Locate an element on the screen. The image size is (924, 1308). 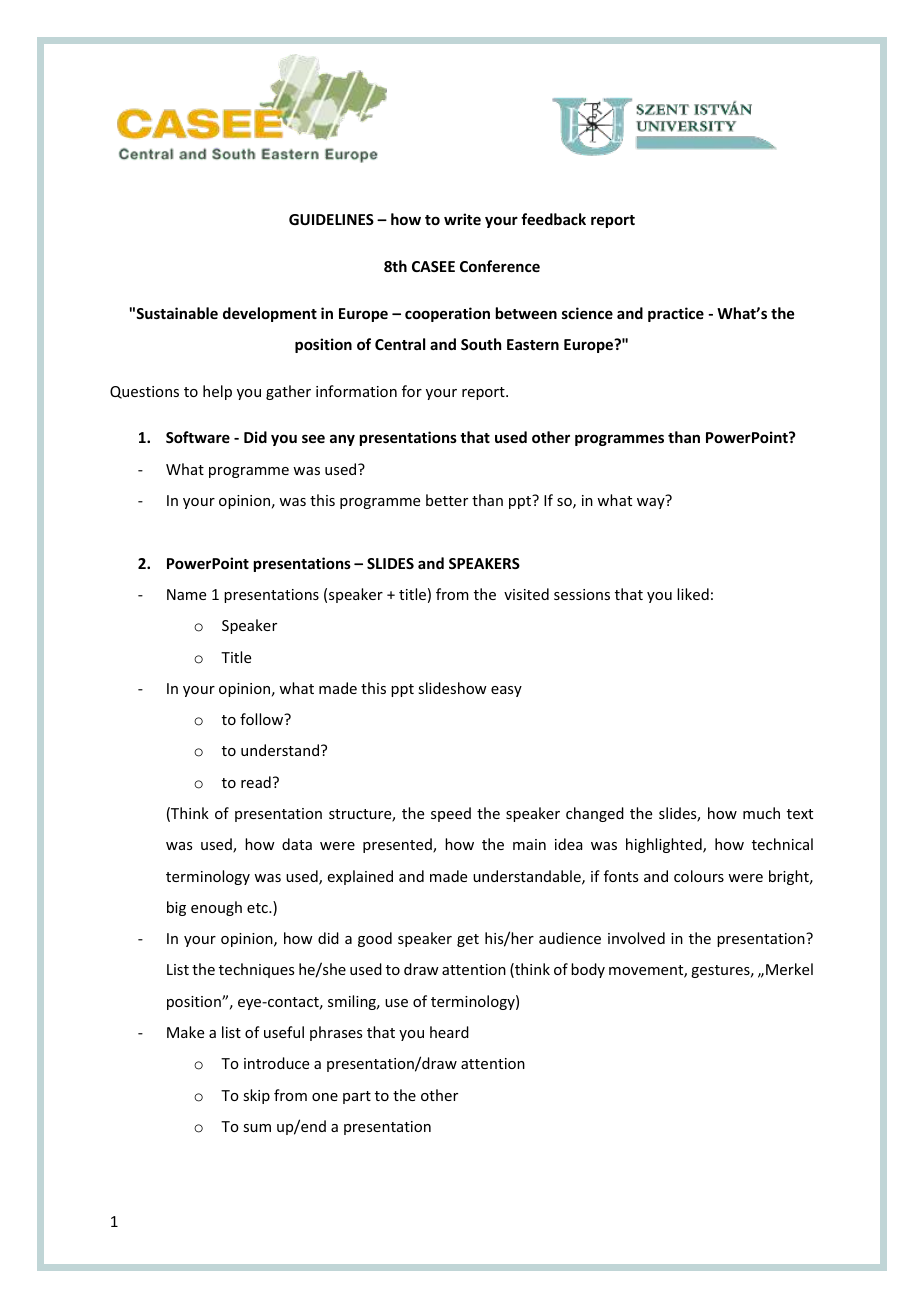
practice is located at coordinates (676, 314).
